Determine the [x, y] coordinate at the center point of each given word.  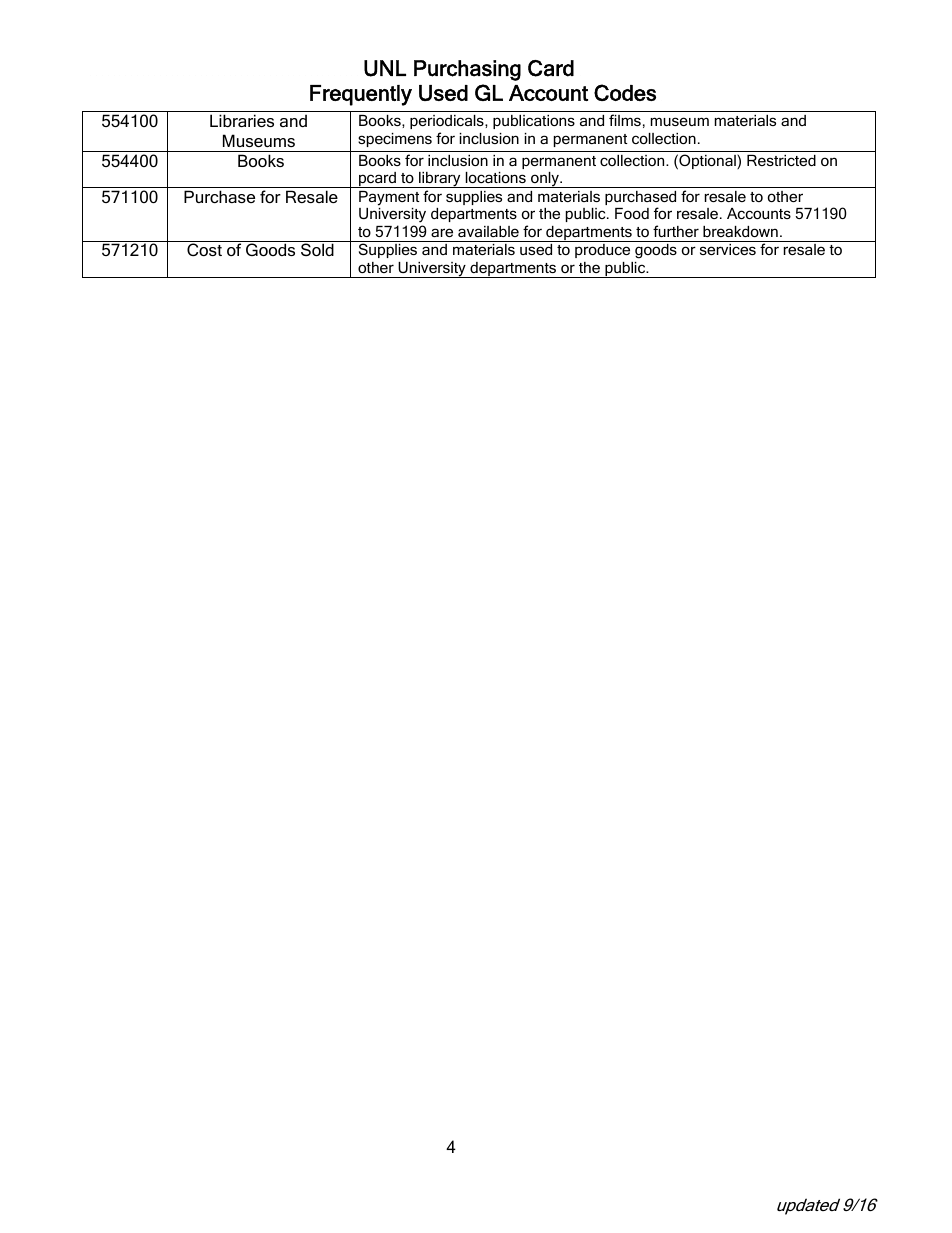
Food [632, 213]
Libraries [242, 120]
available [488, 231]
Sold [317, 249]
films [625, 120]
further [676, 231]
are [442, 232]
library [440, 180]
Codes [625, 92]
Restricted [781, 160]
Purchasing [467, 70]
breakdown [740, 231]
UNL [385, 68]
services [728, 249]
